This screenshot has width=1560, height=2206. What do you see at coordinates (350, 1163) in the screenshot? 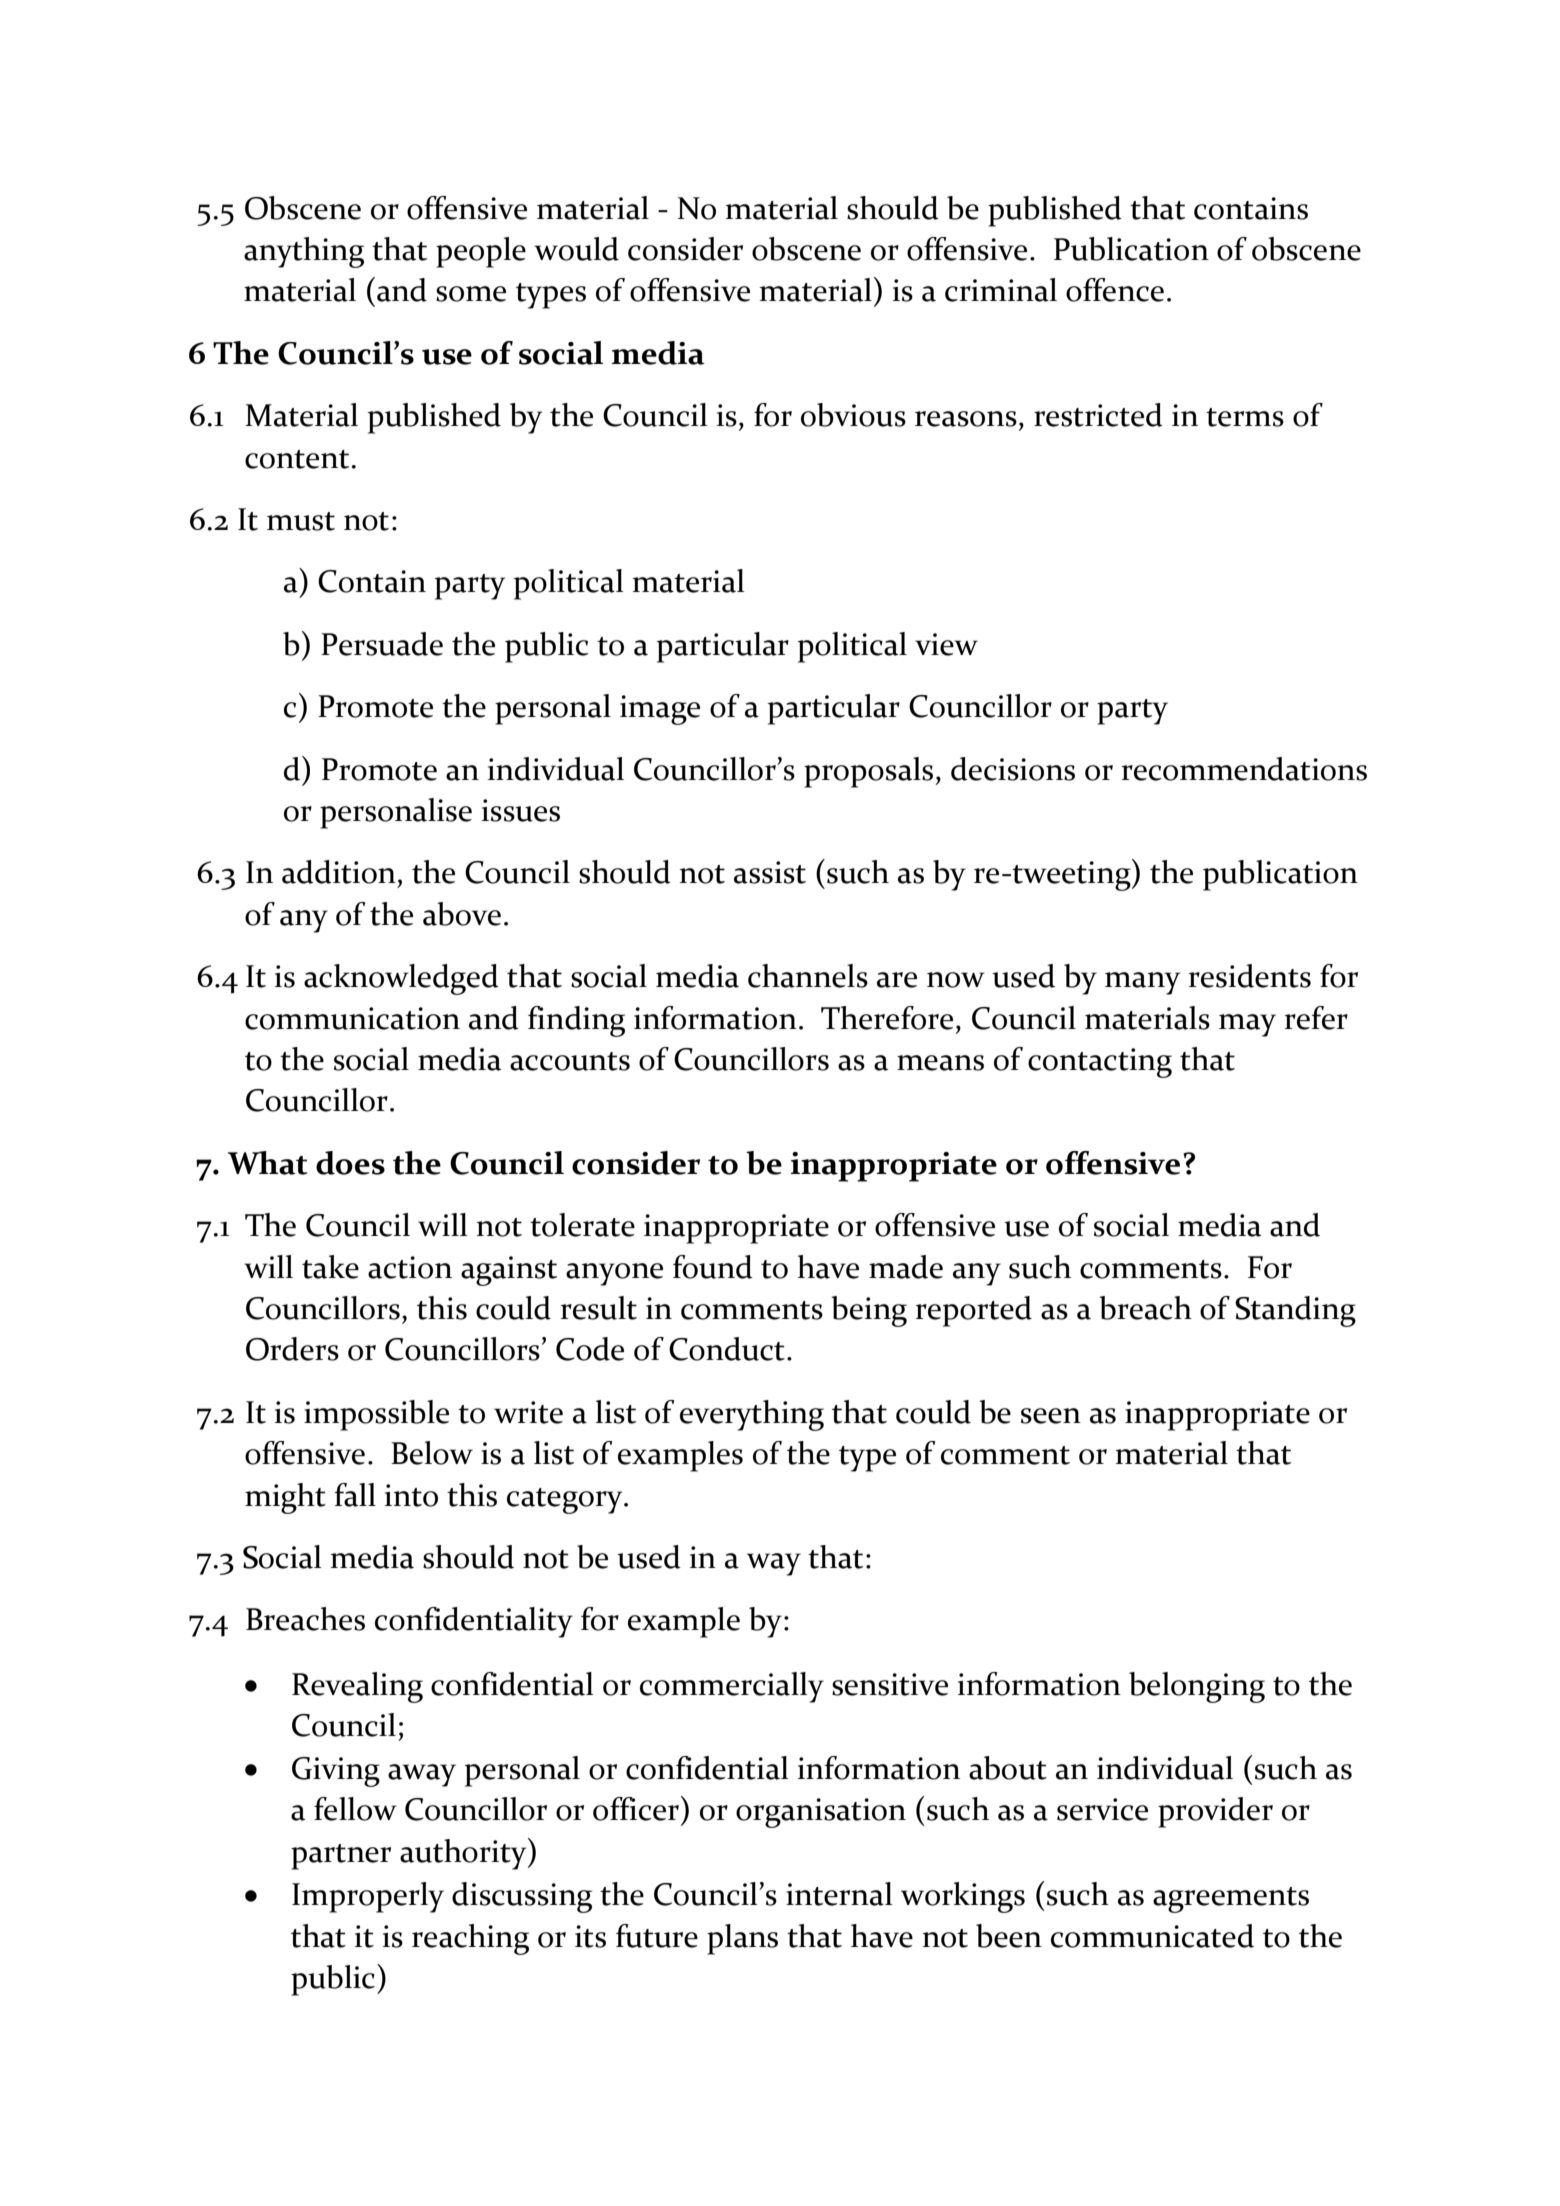
I see `does` at bounding box center [350, 1163].
